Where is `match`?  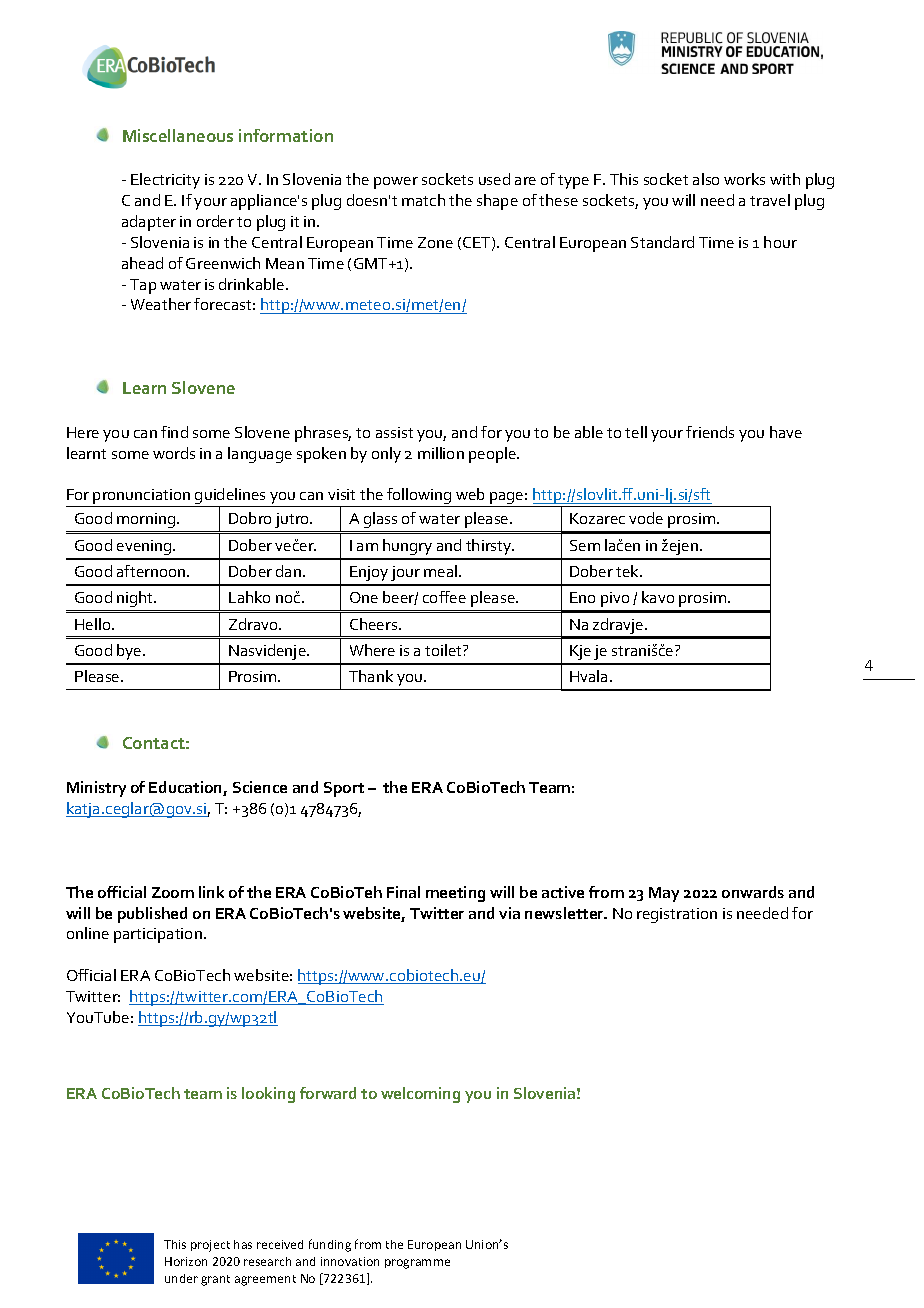
match is located at coordinates (423, 200).
